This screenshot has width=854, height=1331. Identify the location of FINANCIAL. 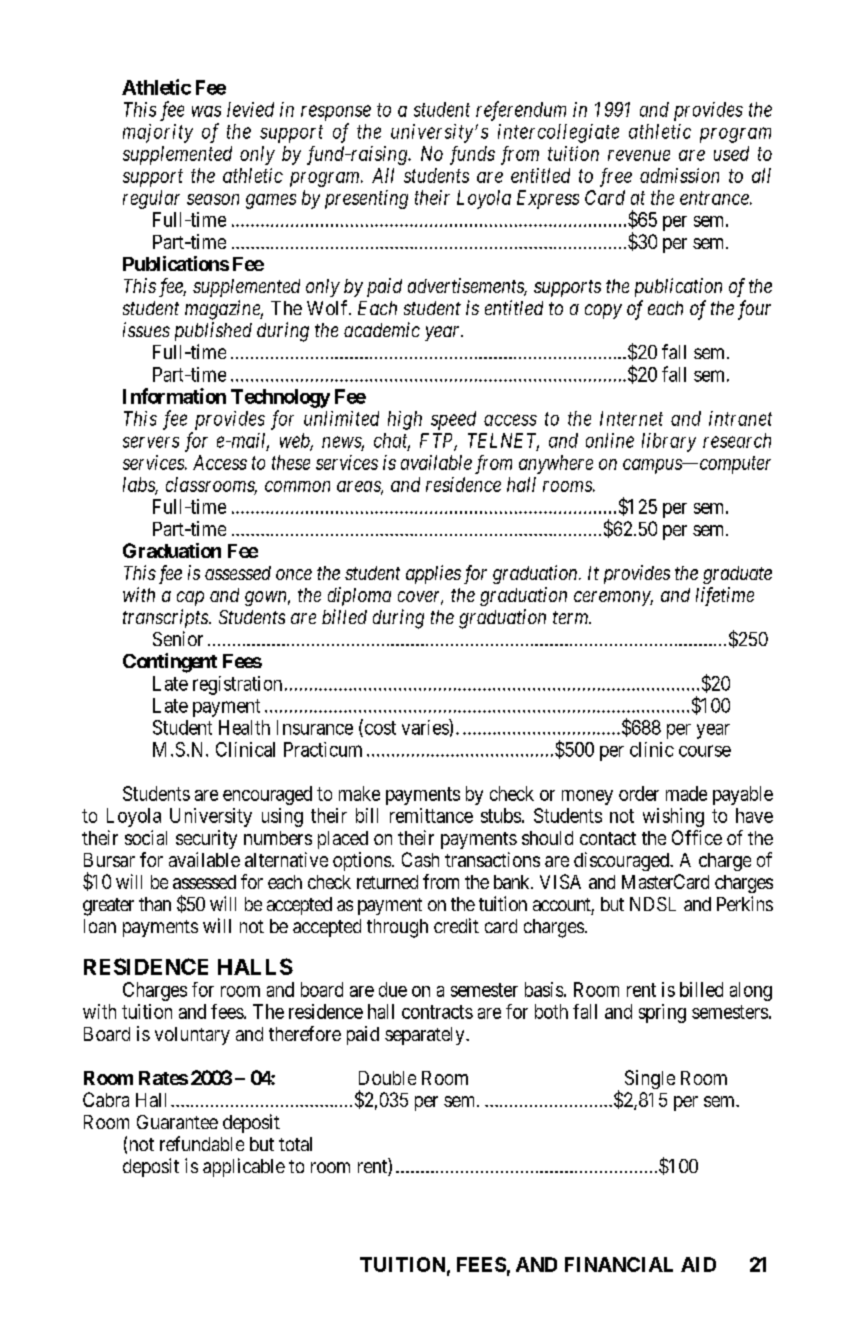
(619, 1264).
